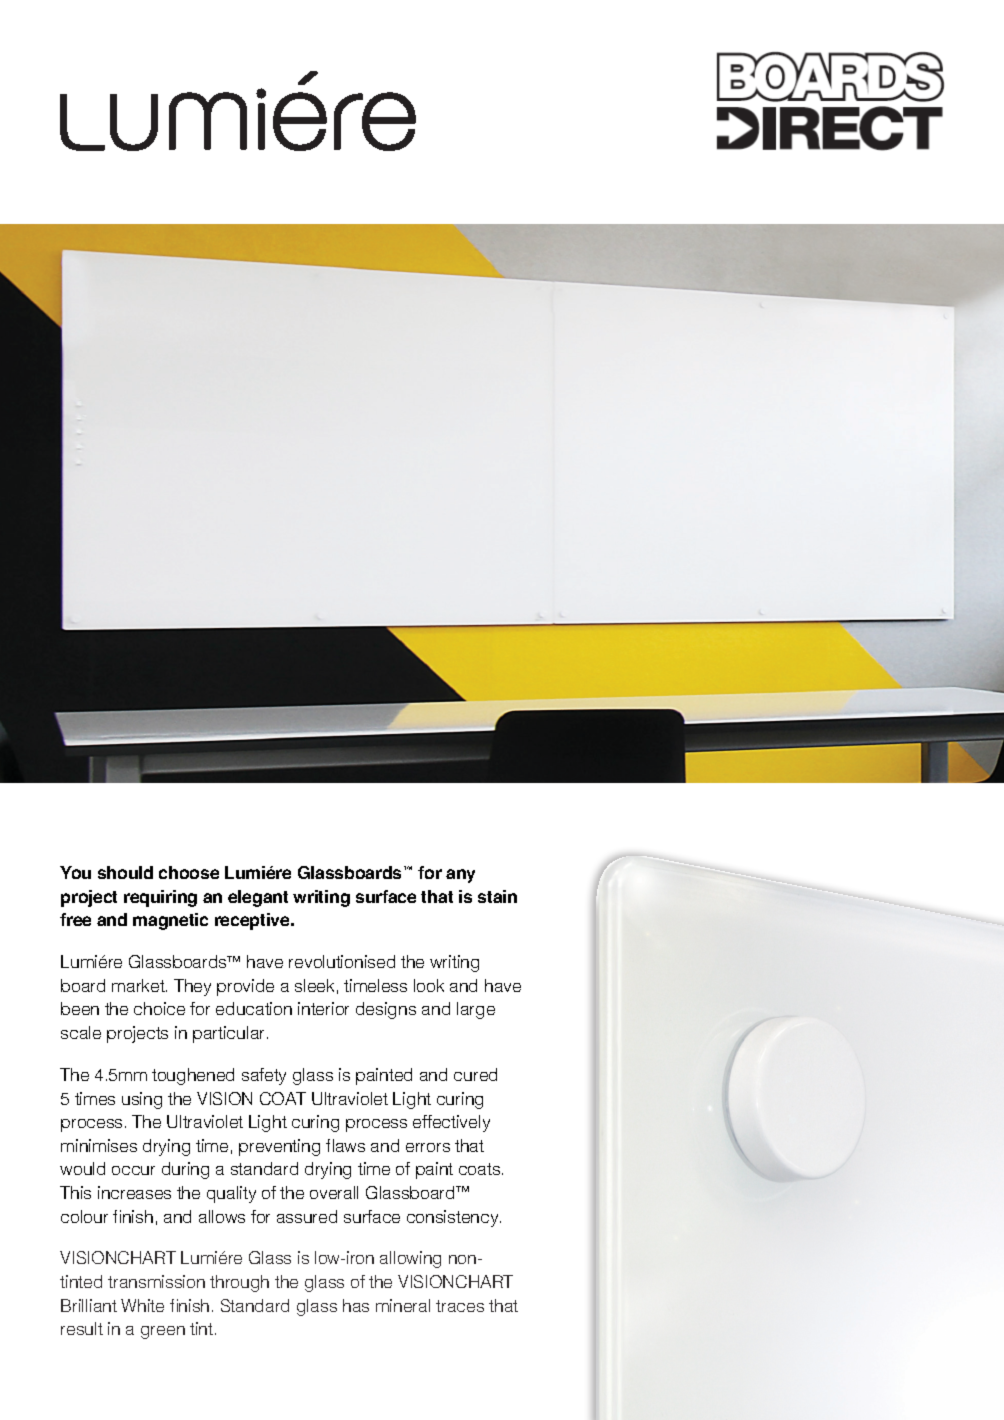 The height and width of the image is (1420, 1004). Describe the element at coordinates (258, 898) in the image. I see `elegant` at that location.
